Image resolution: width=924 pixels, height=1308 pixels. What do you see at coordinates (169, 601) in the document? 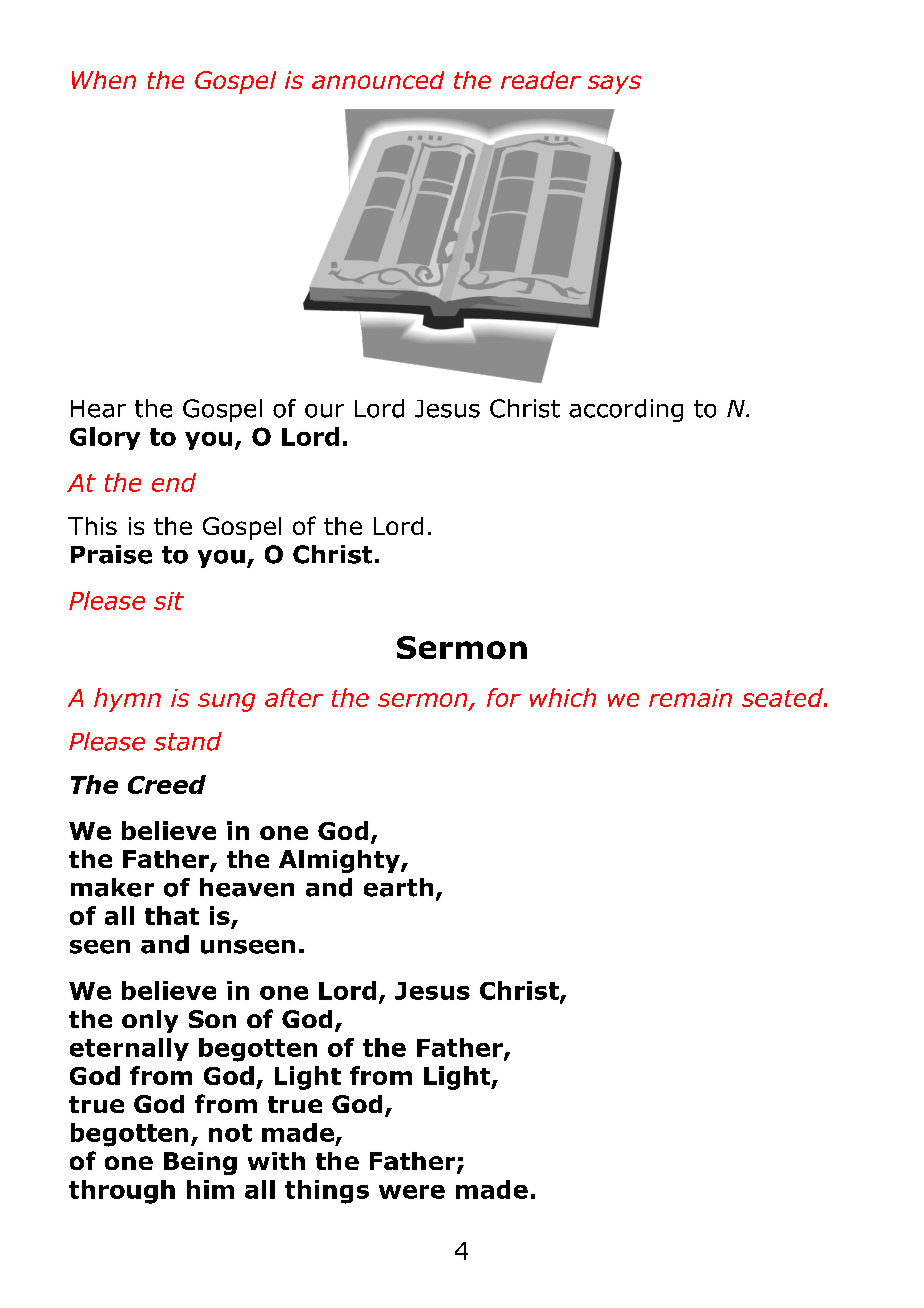
I see `sit` at bounding box center [169, 601].
